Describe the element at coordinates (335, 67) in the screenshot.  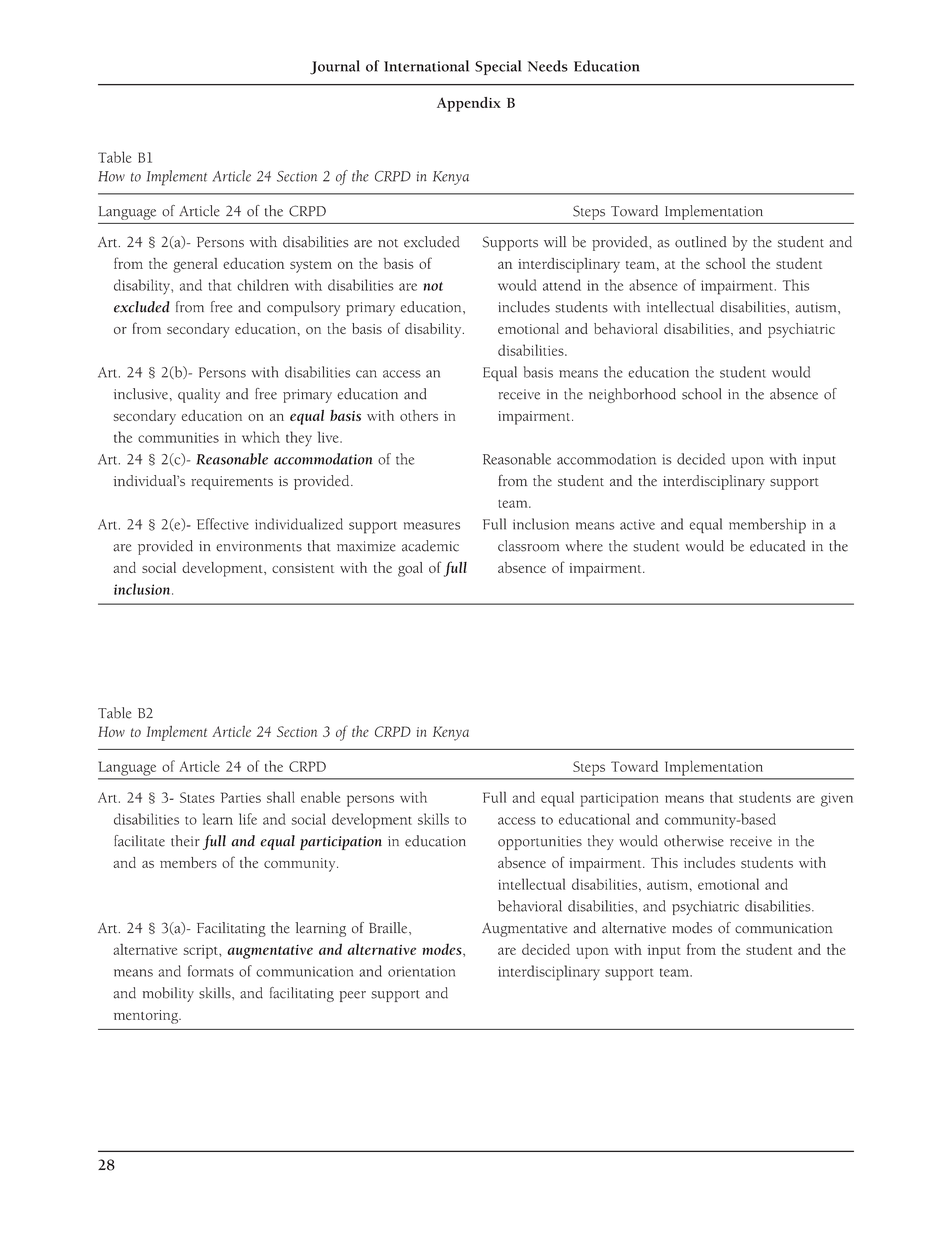
I see `Journal` at that location.
